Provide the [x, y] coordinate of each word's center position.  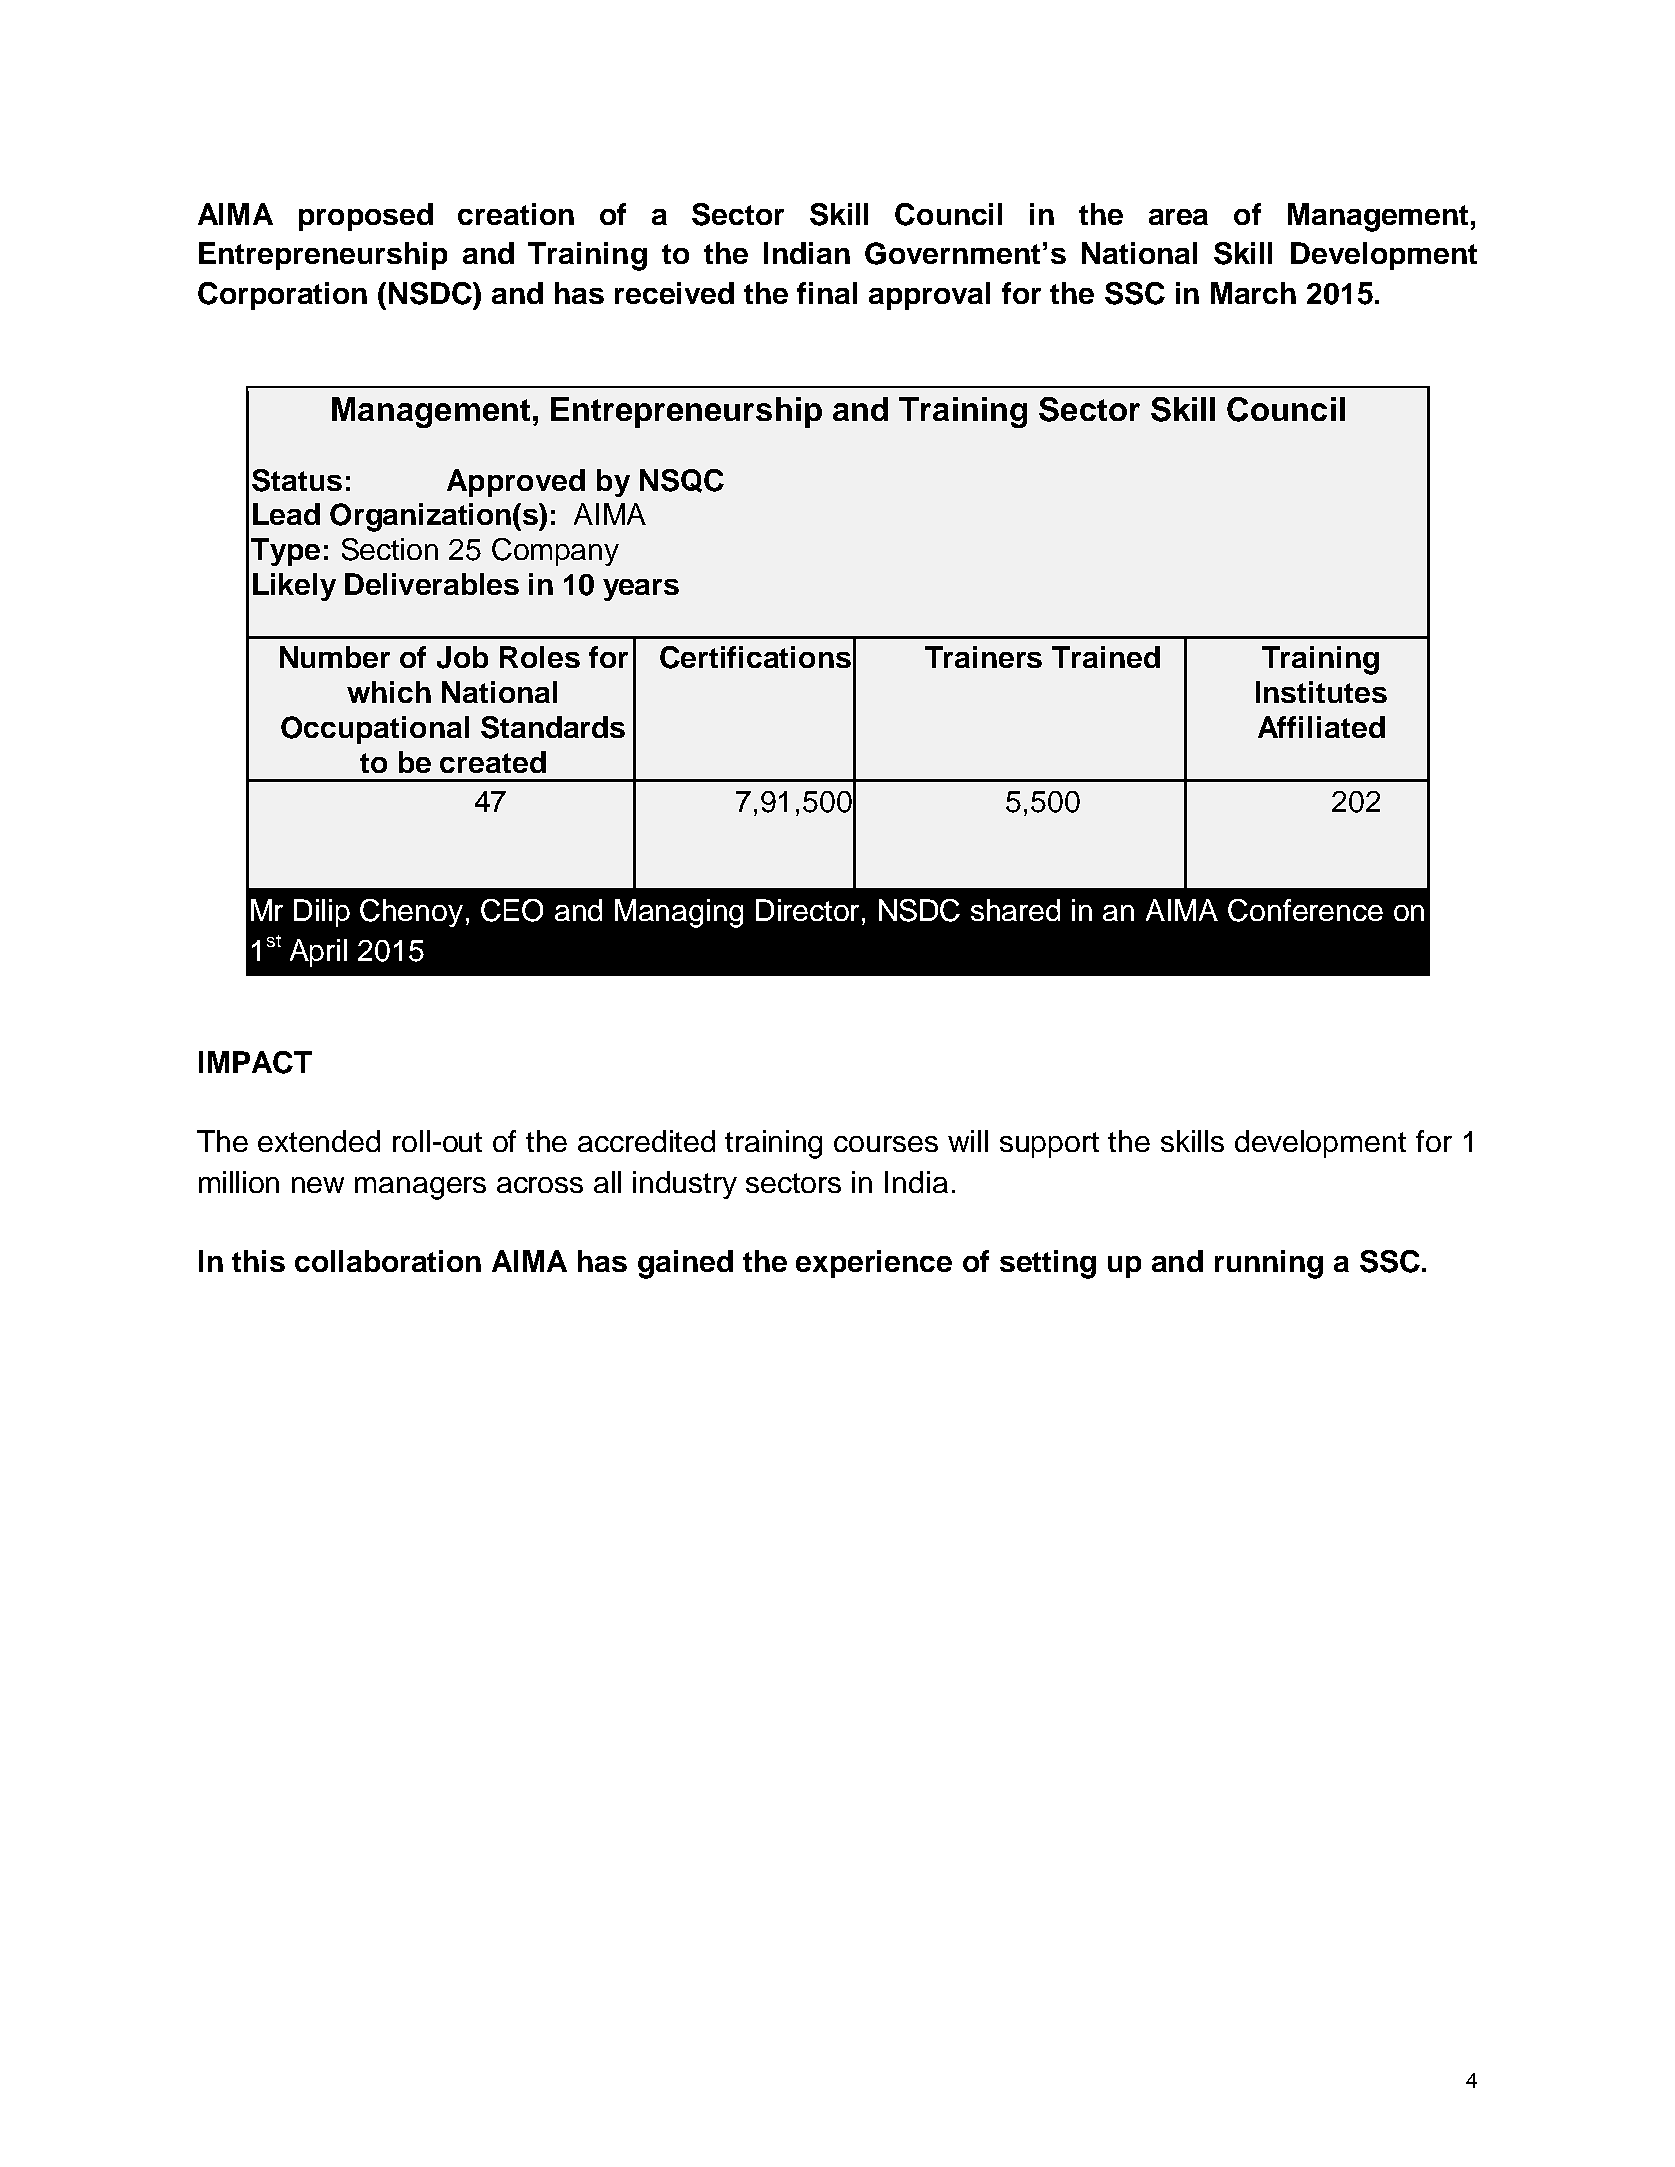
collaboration [388, 1261]
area [1178, 217]
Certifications [755, 657]
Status [297, 480]
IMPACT [255, 1062]
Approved [516, 483]
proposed [366, 217]
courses [886, 1144]
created [493, 762]
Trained [1106, 657]
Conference [1305, 910]
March [1253, 293]
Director [809, 910]
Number [335, 657]
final [827, 293]
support [1049, 1145]
